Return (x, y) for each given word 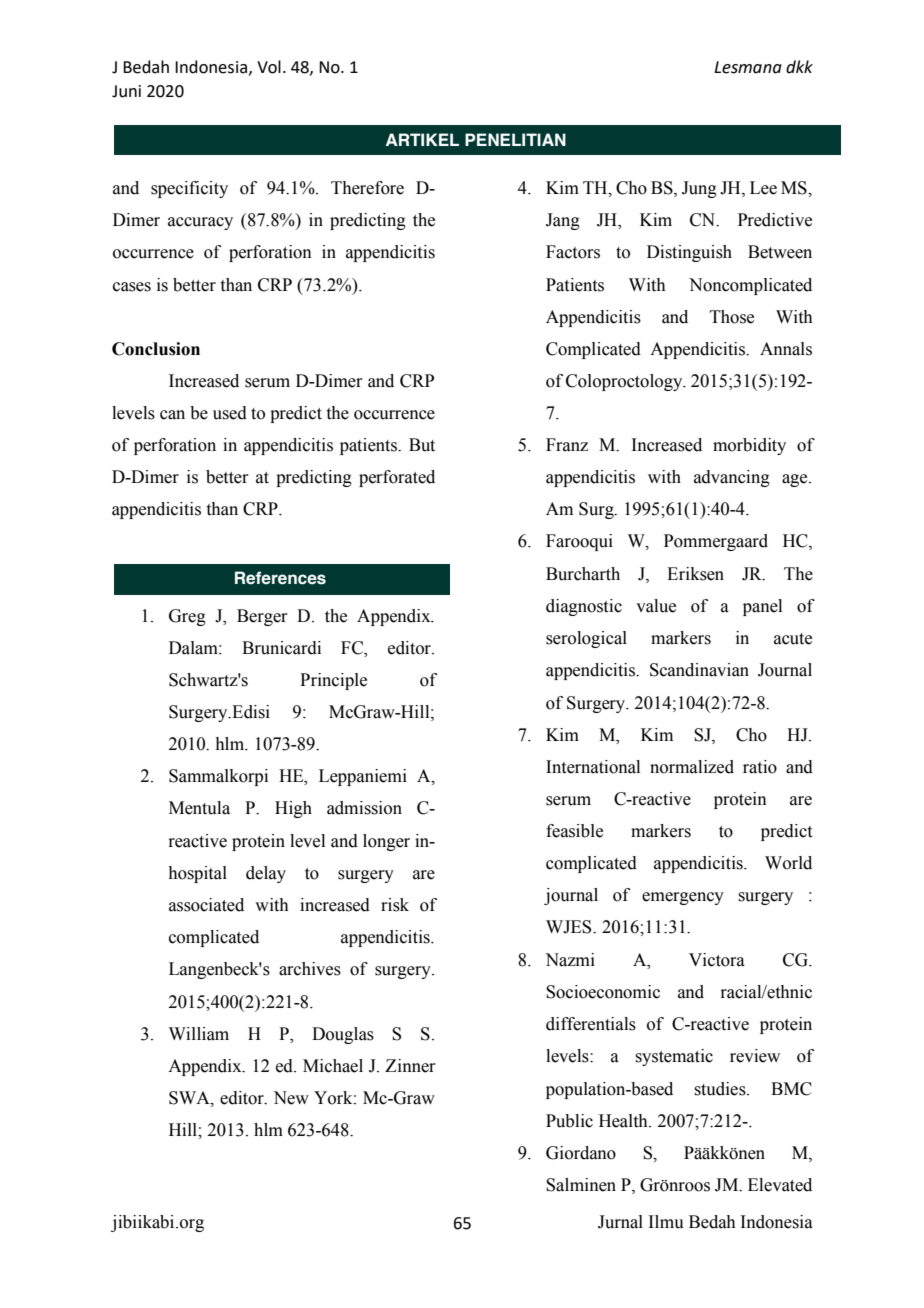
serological (586, 639)
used (230, 413)
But (422, 445)
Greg (187, 617)
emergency (683, 898)
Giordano (581, 1153)
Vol (269, 67)
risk (395, 905)
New (291, 1098)
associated (206, 905)
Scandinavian (699, 670)
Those (732, 317)
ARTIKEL (422, 139)
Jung (699, 189)
